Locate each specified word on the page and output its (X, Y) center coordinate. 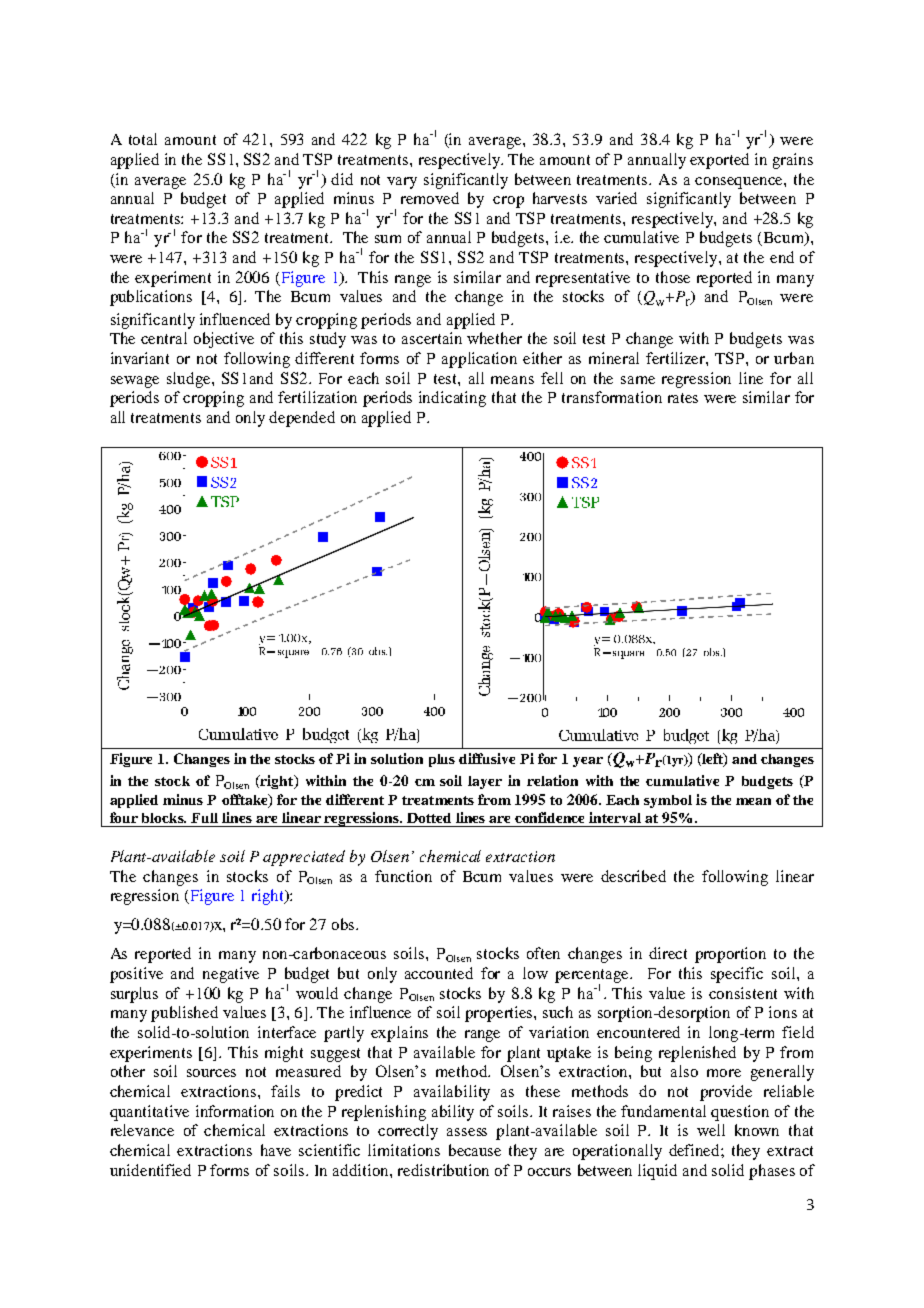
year (588, 762)
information (235, 1111)
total (143, 139)
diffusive (487, 758)
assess (467, 1132)
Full (204, 818)
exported (719, 161)
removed (430, 198)
